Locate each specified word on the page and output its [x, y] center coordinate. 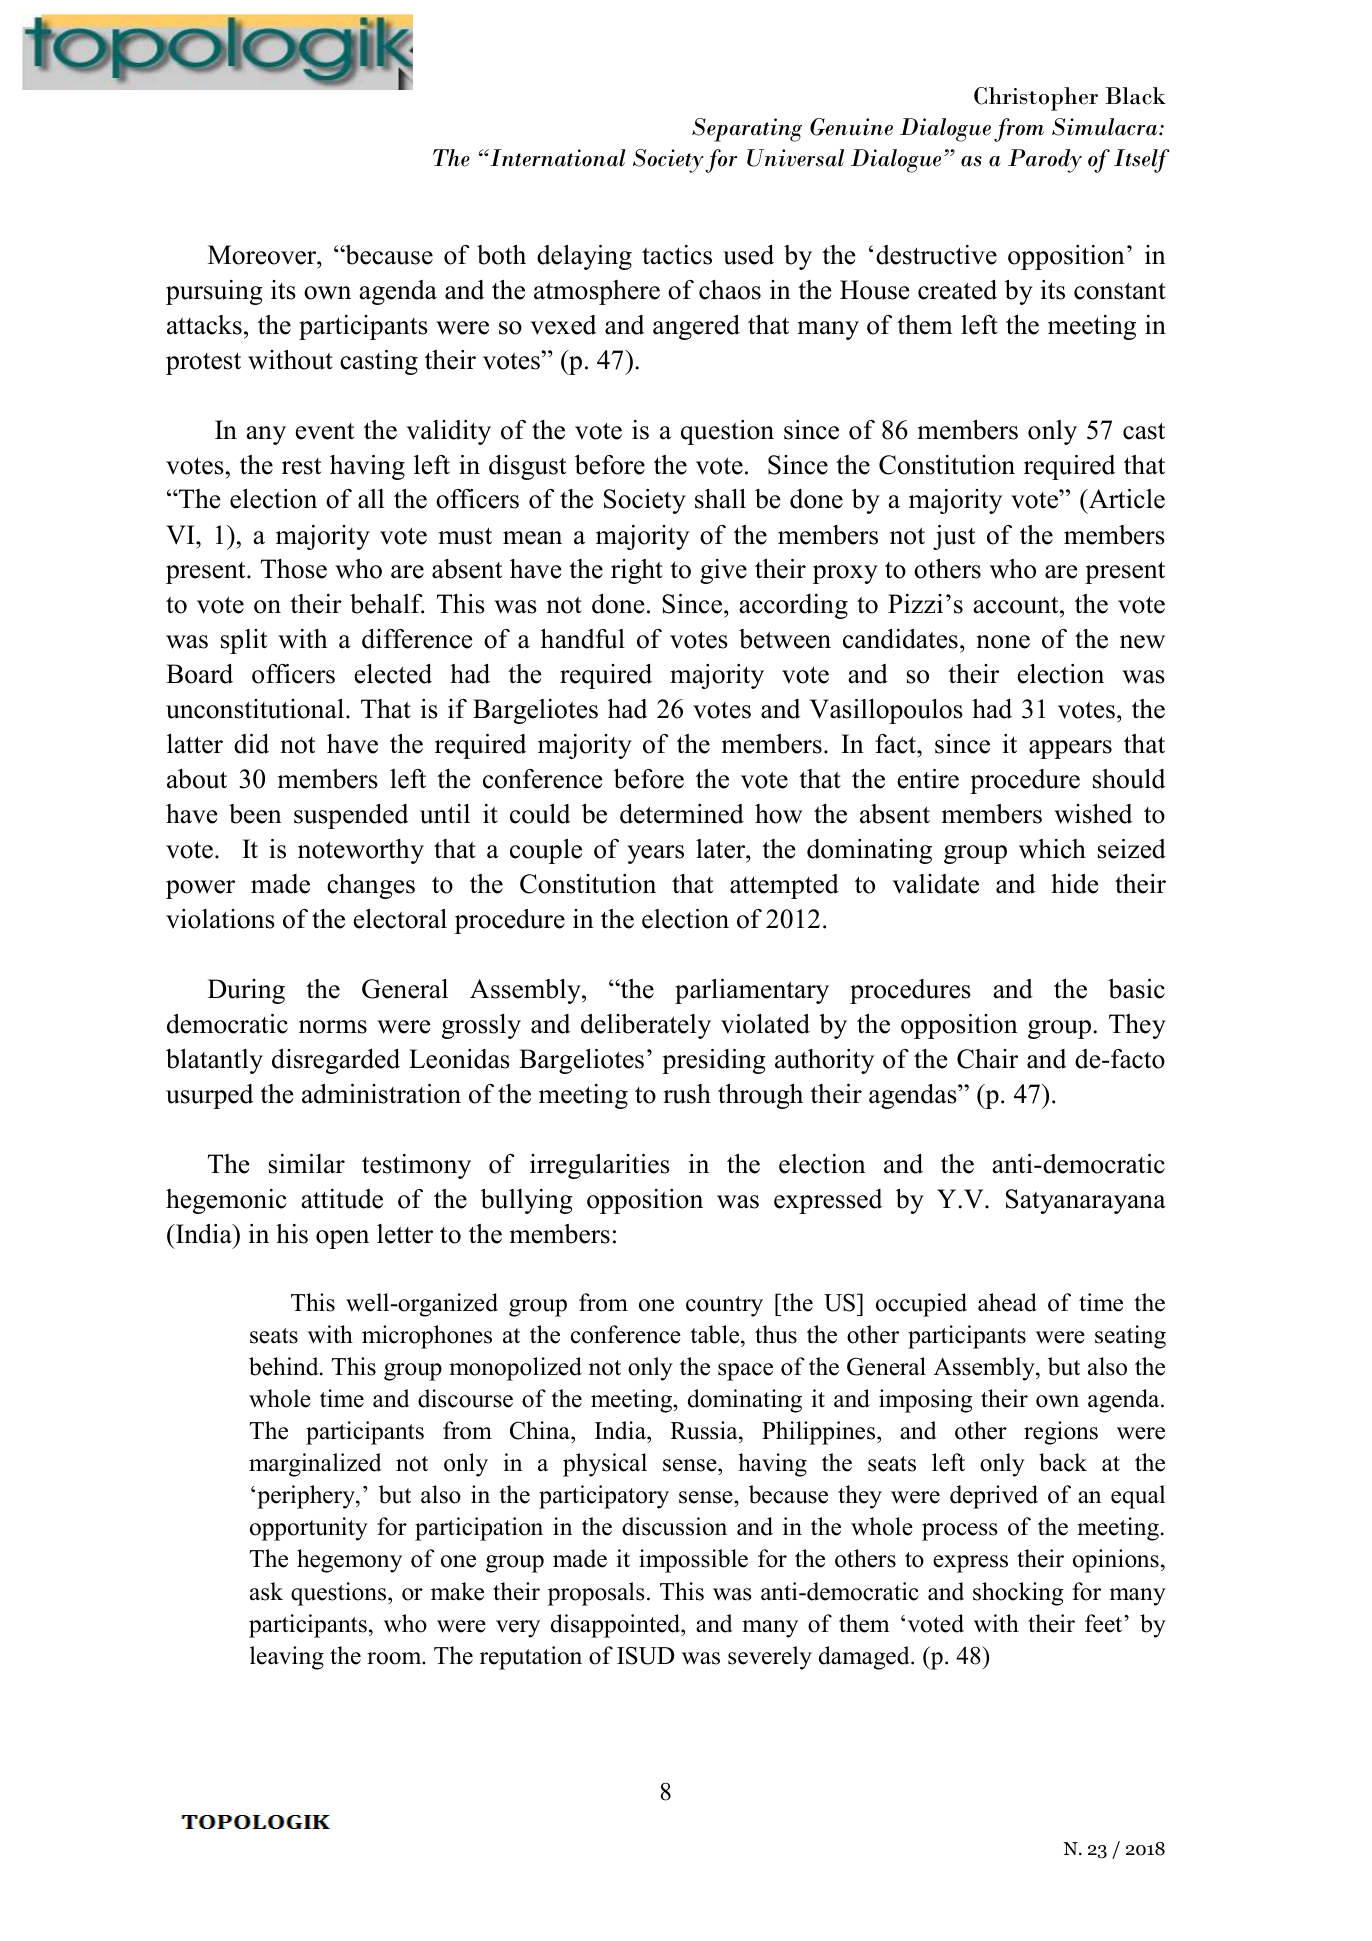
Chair [987, 1059]
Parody [1045, 161]
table [716, 1334]
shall [720, 499]
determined [682, 814]
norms [333, 1027]
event [325, 431]
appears [1070, 749]
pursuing [214, 292]
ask [266, 1591]
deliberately [646, 1026]
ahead [1007, 1302]
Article [1126, 499]
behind [285, 1366]
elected [393, 674]
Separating [747, 130]
